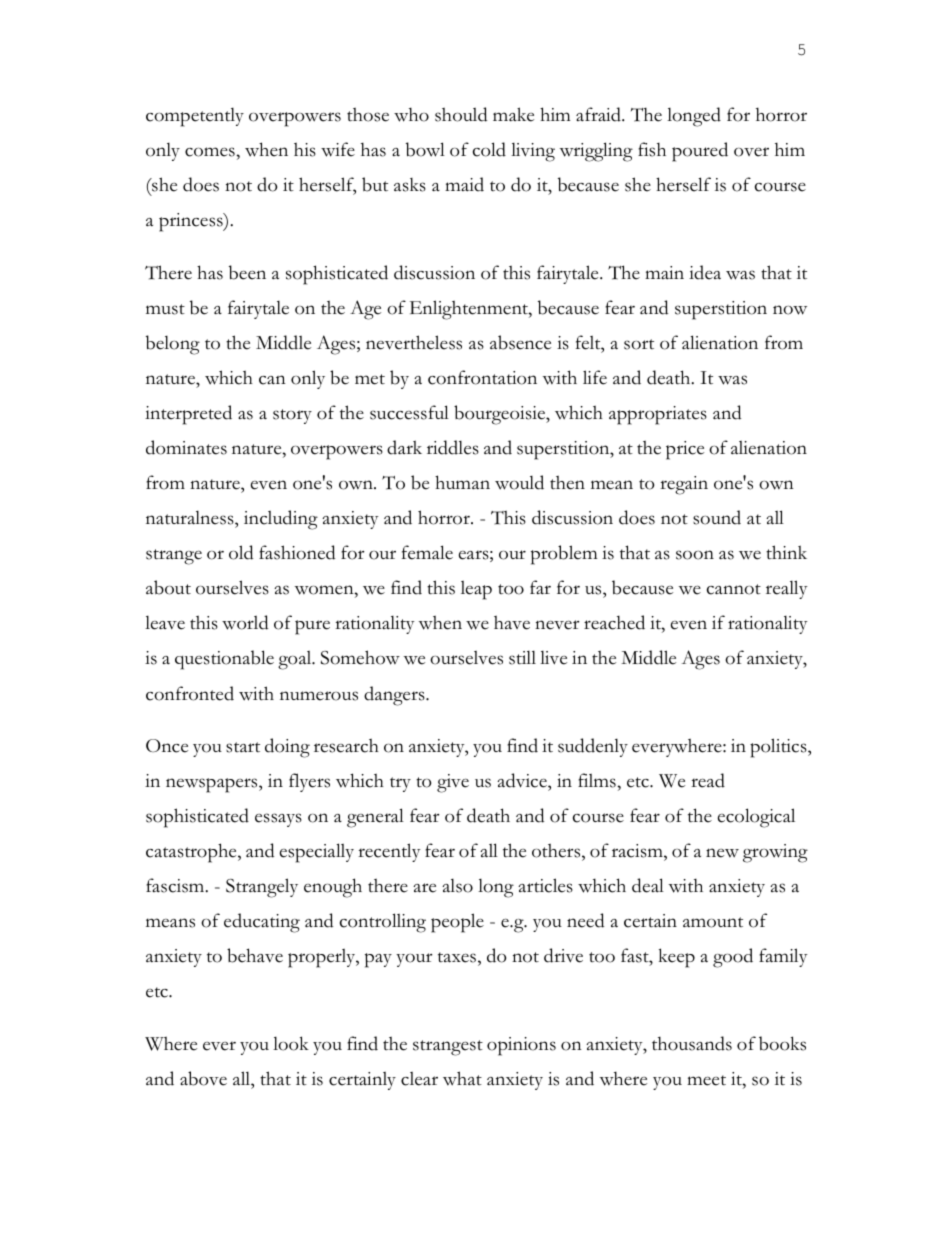  What do you see at coordinates (245, 622) in the image?
I see `world` at bounding box center [245, 622].
